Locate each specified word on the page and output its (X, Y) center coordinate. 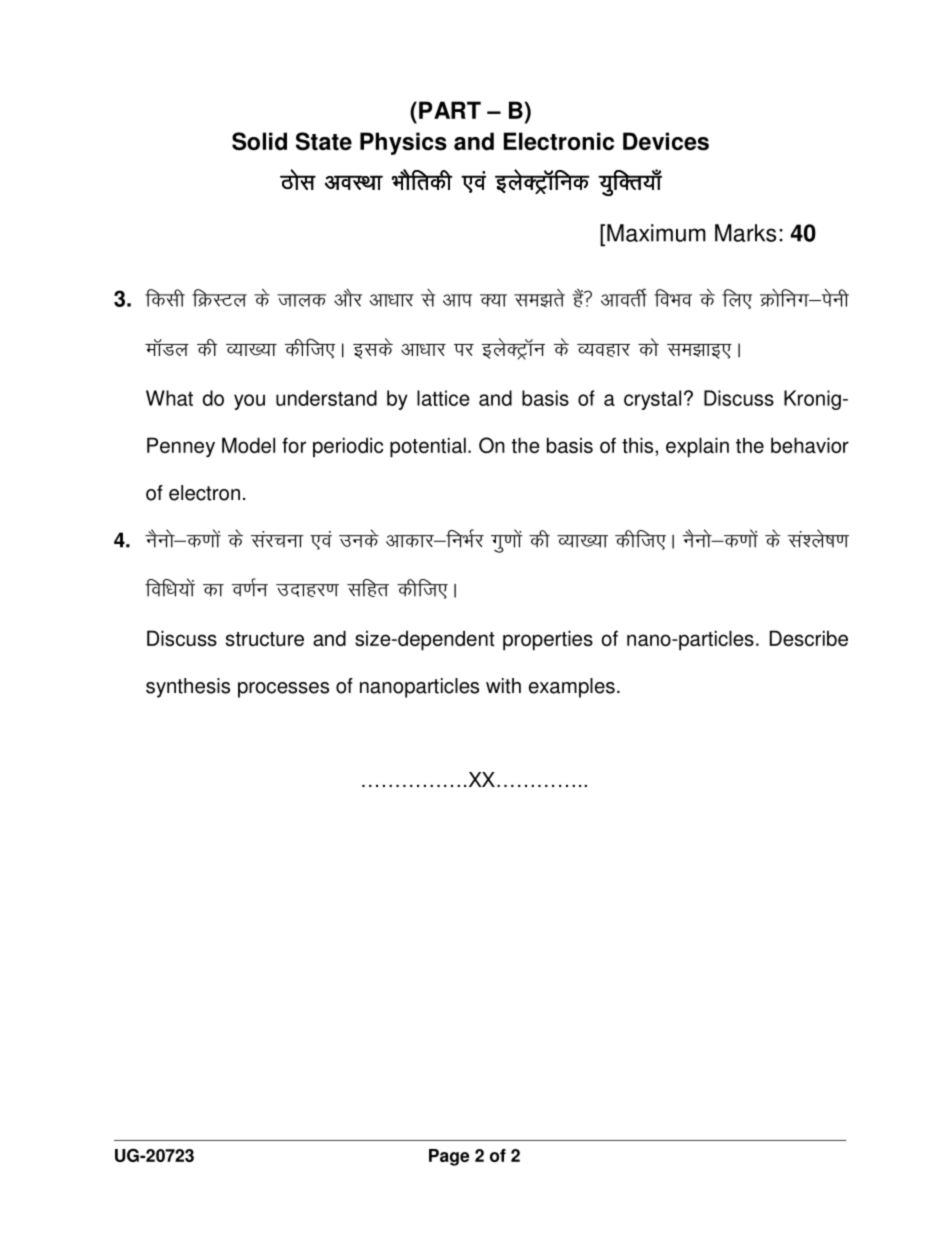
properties (548, 640)
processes (283, 690)
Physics (403, 143)
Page (449, 1157)
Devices (666, 141)
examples (572, 688)
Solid (259, 141)
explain (697, 447)
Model (248, 445)
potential (428, 447)
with (503, 686)
